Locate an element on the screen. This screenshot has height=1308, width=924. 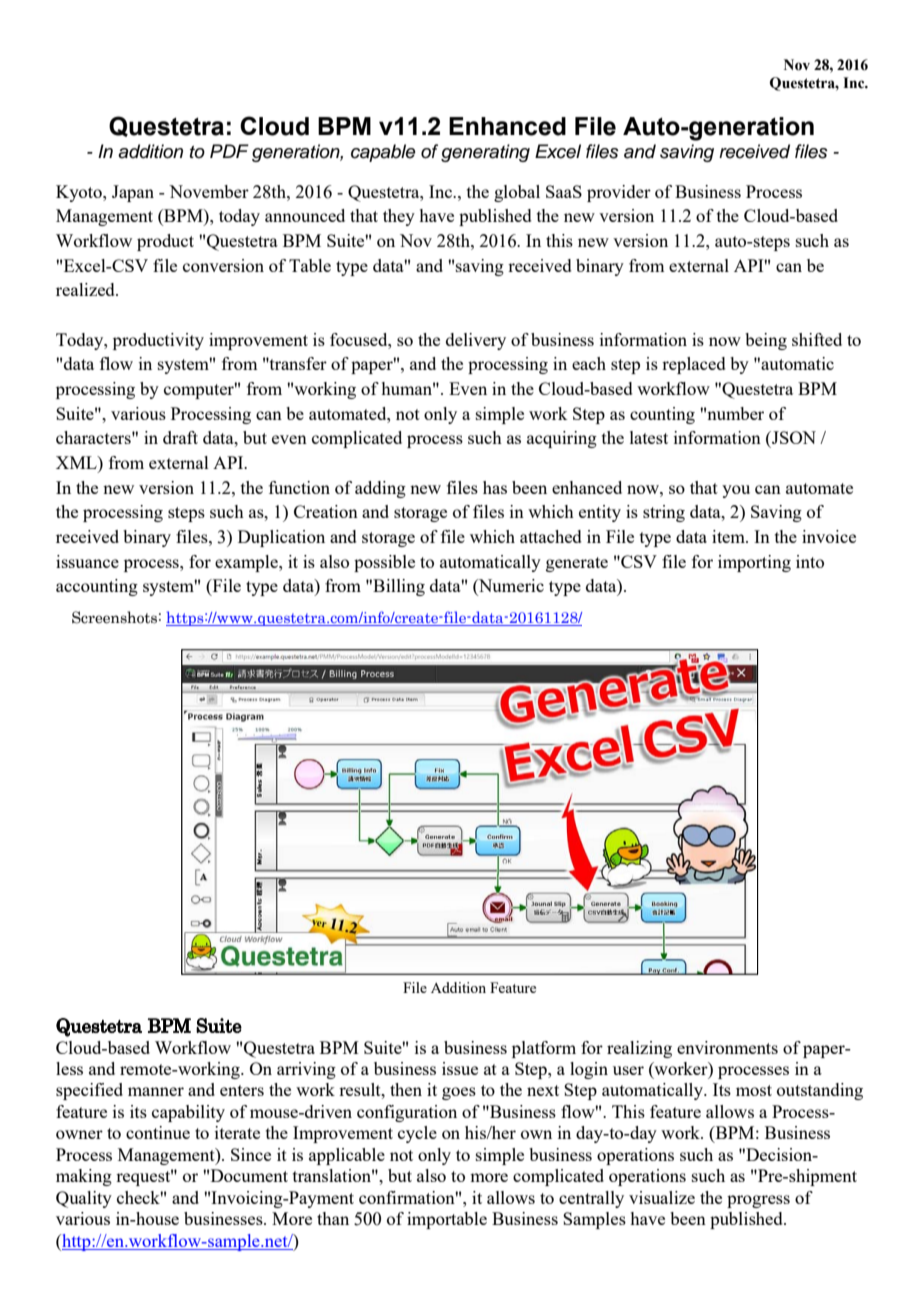
manner is located at coordinates (156, 1091).
